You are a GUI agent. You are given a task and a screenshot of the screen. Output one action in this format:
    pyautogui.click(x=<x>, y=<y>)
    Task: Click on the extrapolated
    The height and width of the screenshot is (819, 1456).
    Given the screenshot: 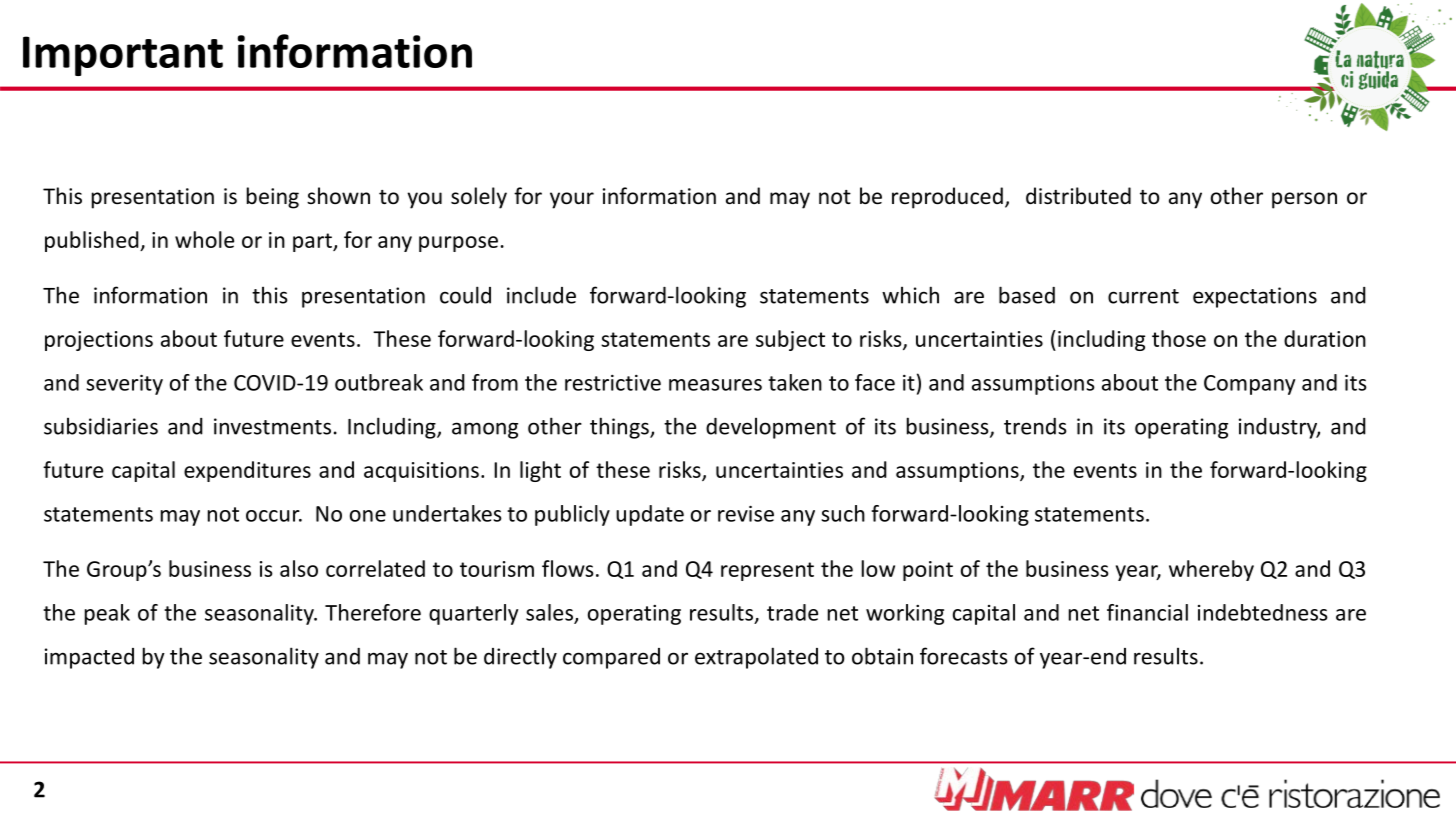 What is the action you would take?
    pyautogui.click(x=756, y=658)
